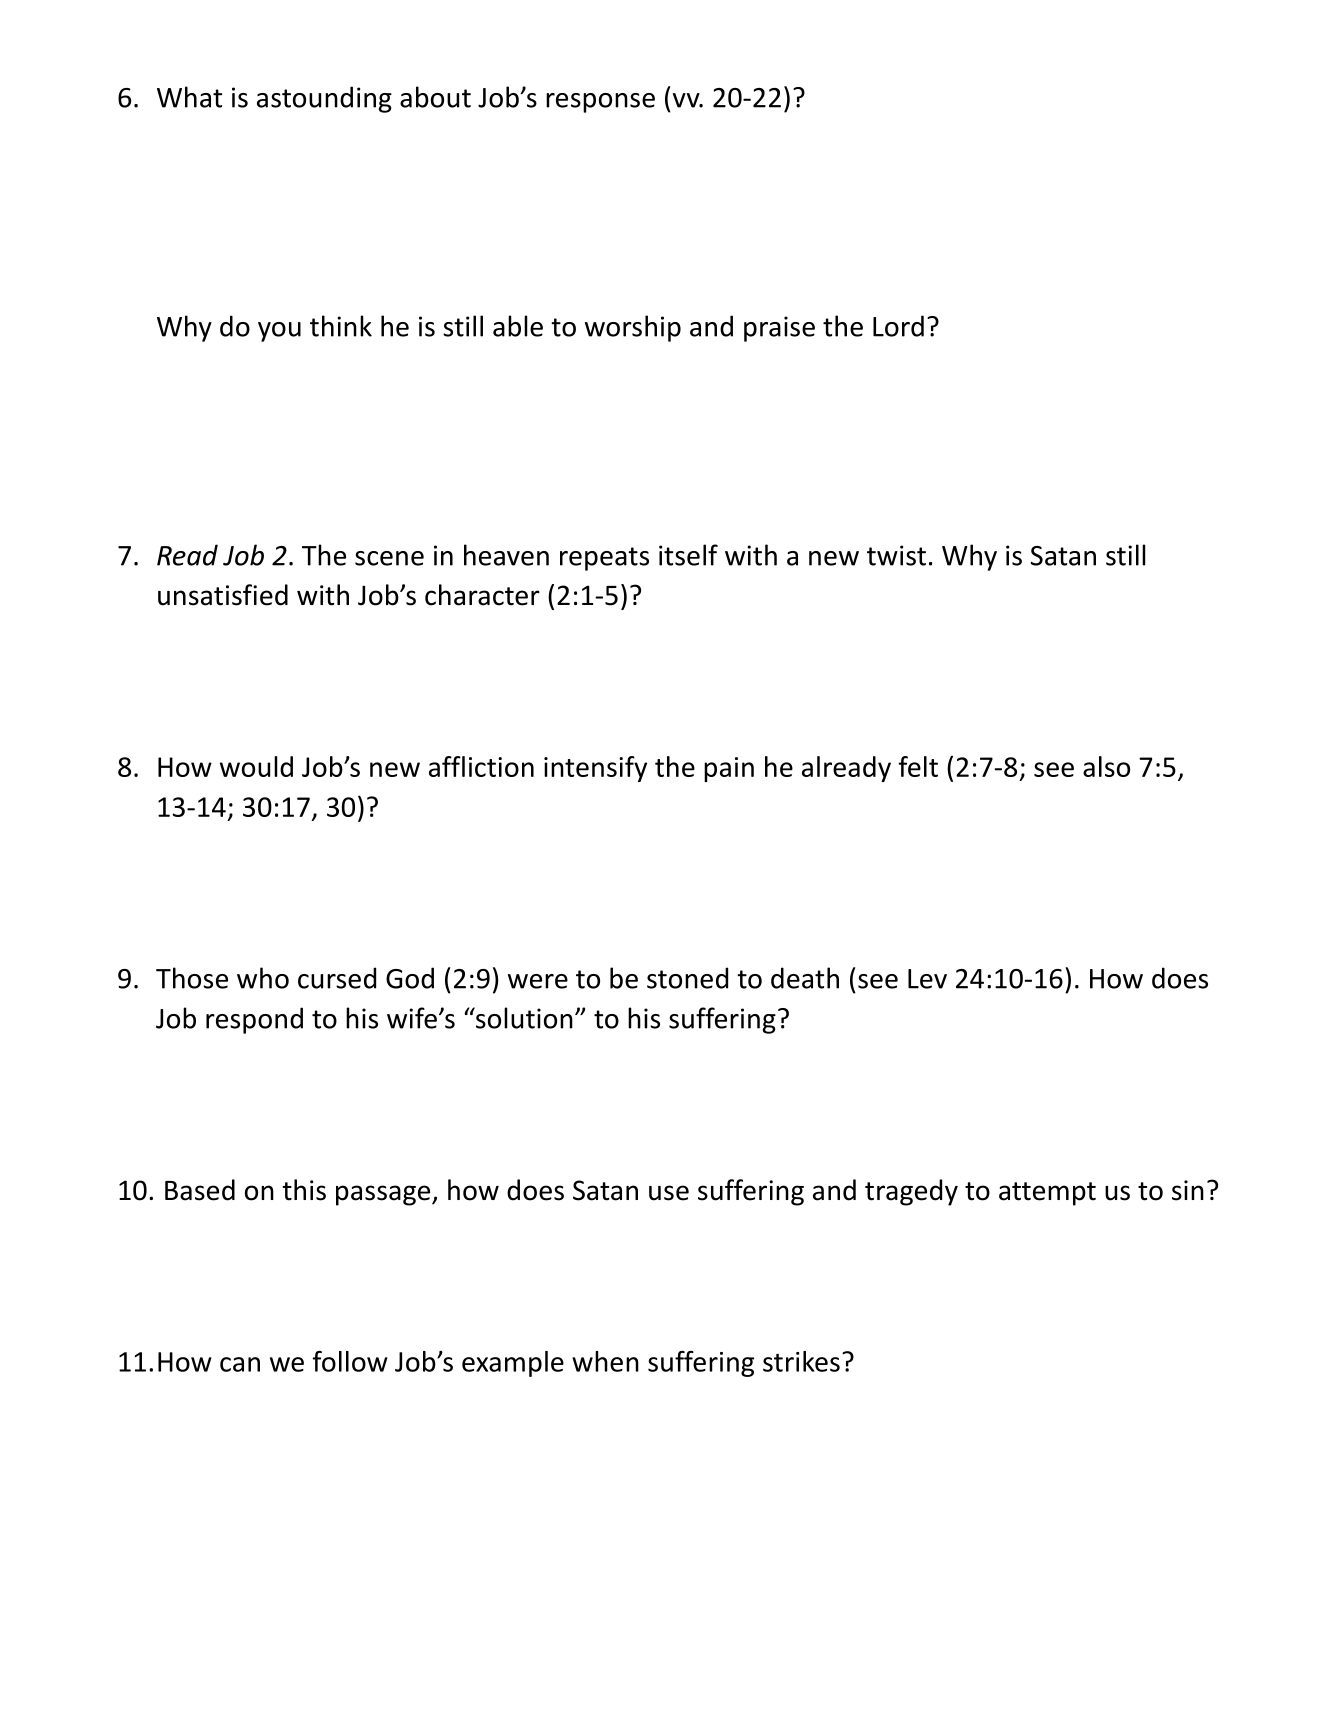 The height and width of the page is (1714, 1325). Describe the element at coordinates (605, 1361) in the page. I see `when` at that location.
